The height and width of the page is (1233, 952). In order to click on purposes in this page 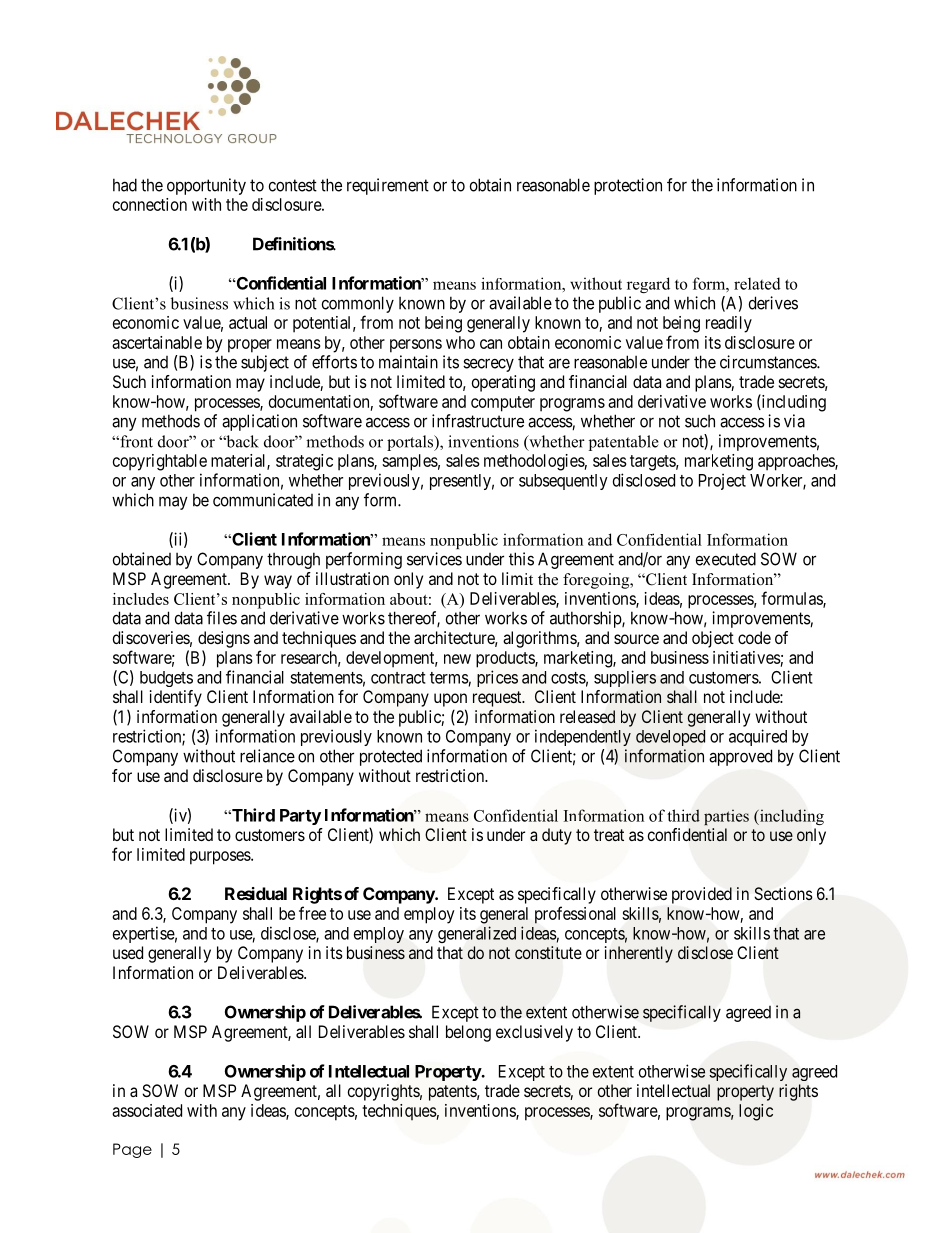, I will do `click(221, 858)`.
